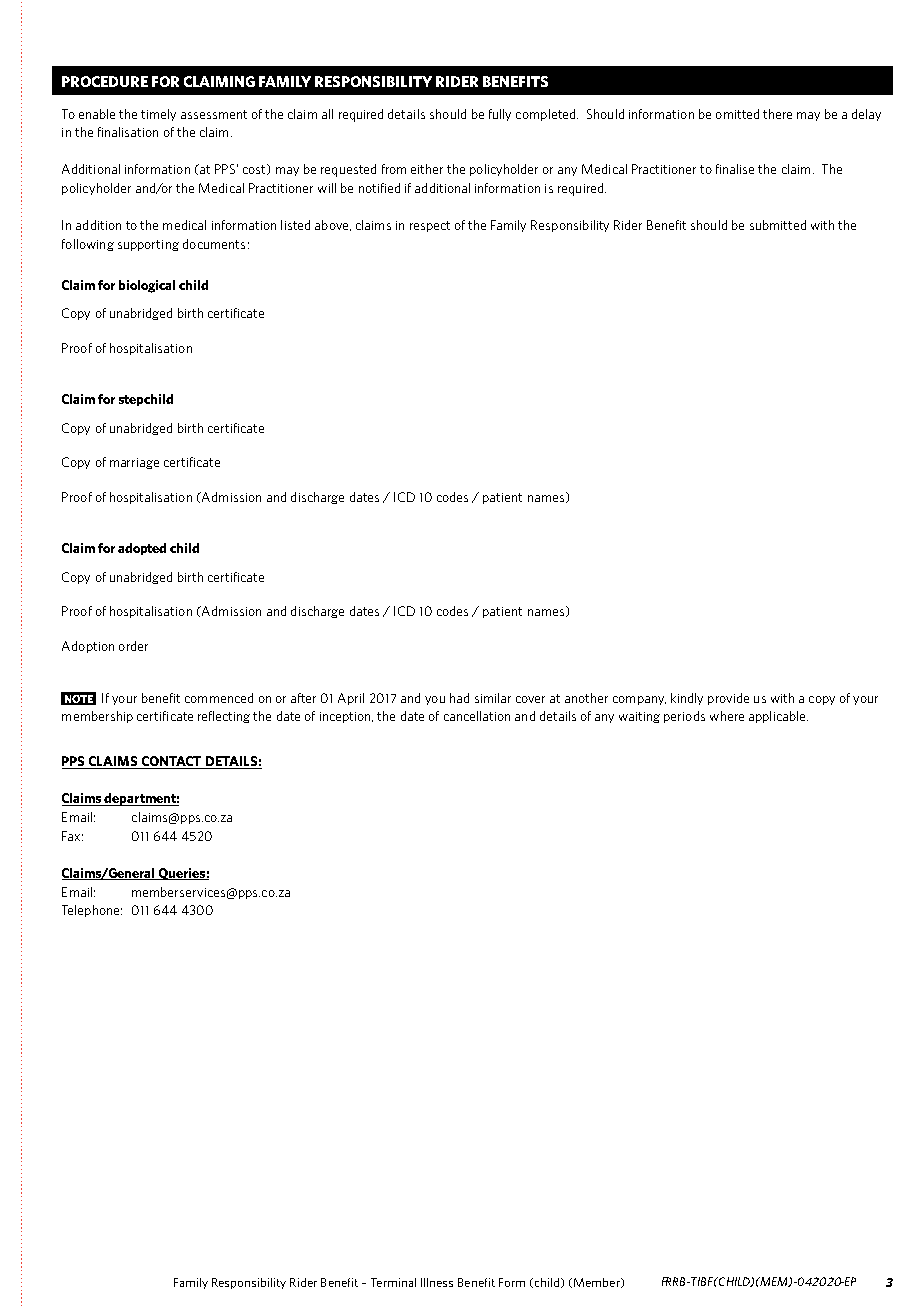  Describe the element at coordinates (158, 115) in the screenshot. I see `timely` at that location.
